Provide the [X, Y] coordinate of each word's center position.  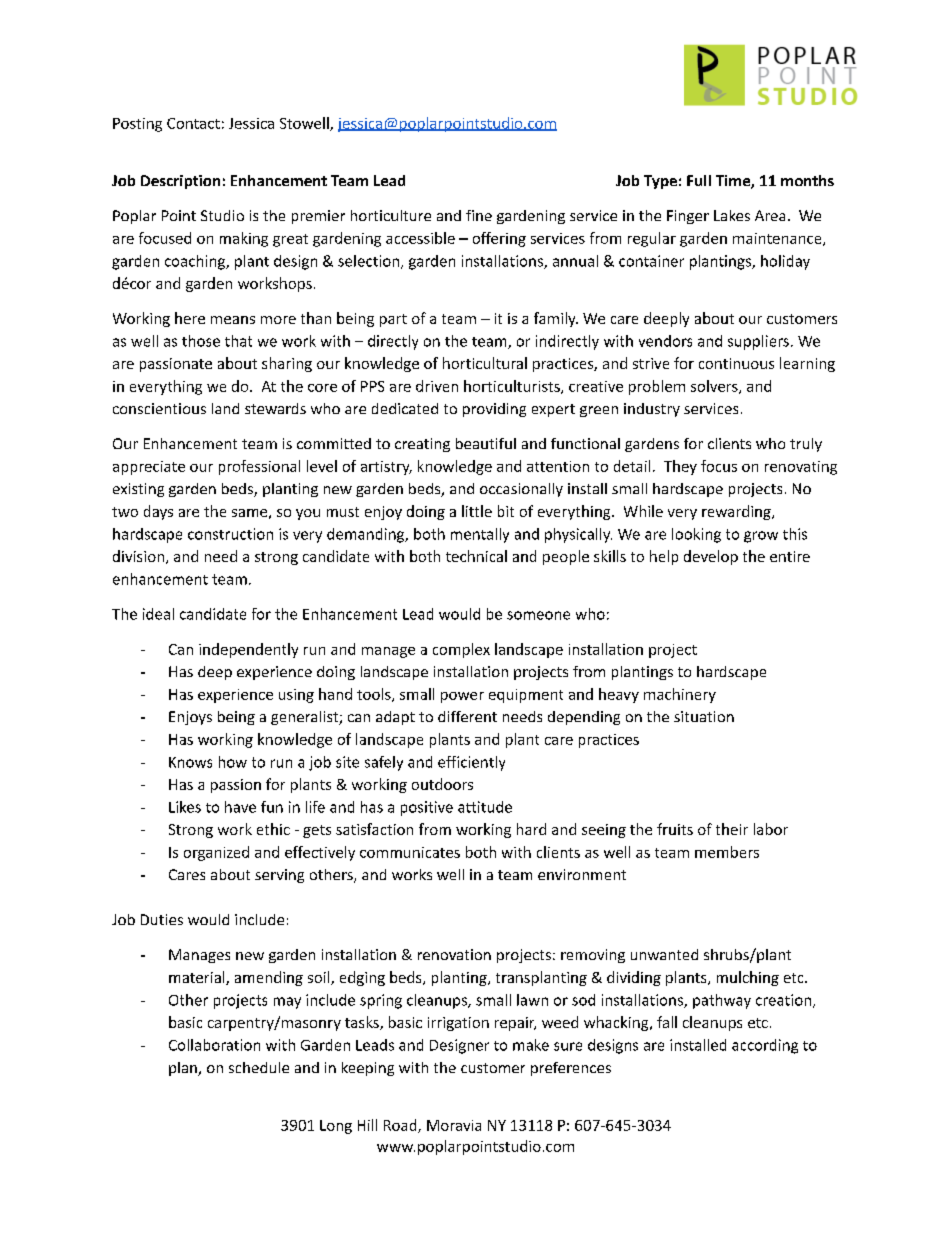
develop [711, 557]
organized [216, 853]
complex [461, 650]
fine [479, 215]
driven [437, 386]
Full [699, 180]
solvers [715, 387]
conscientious [159, 408]
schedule [259, 1067]
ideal [158, 614]
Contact [193, 123]
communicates [410, 852]
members [727, 852]
